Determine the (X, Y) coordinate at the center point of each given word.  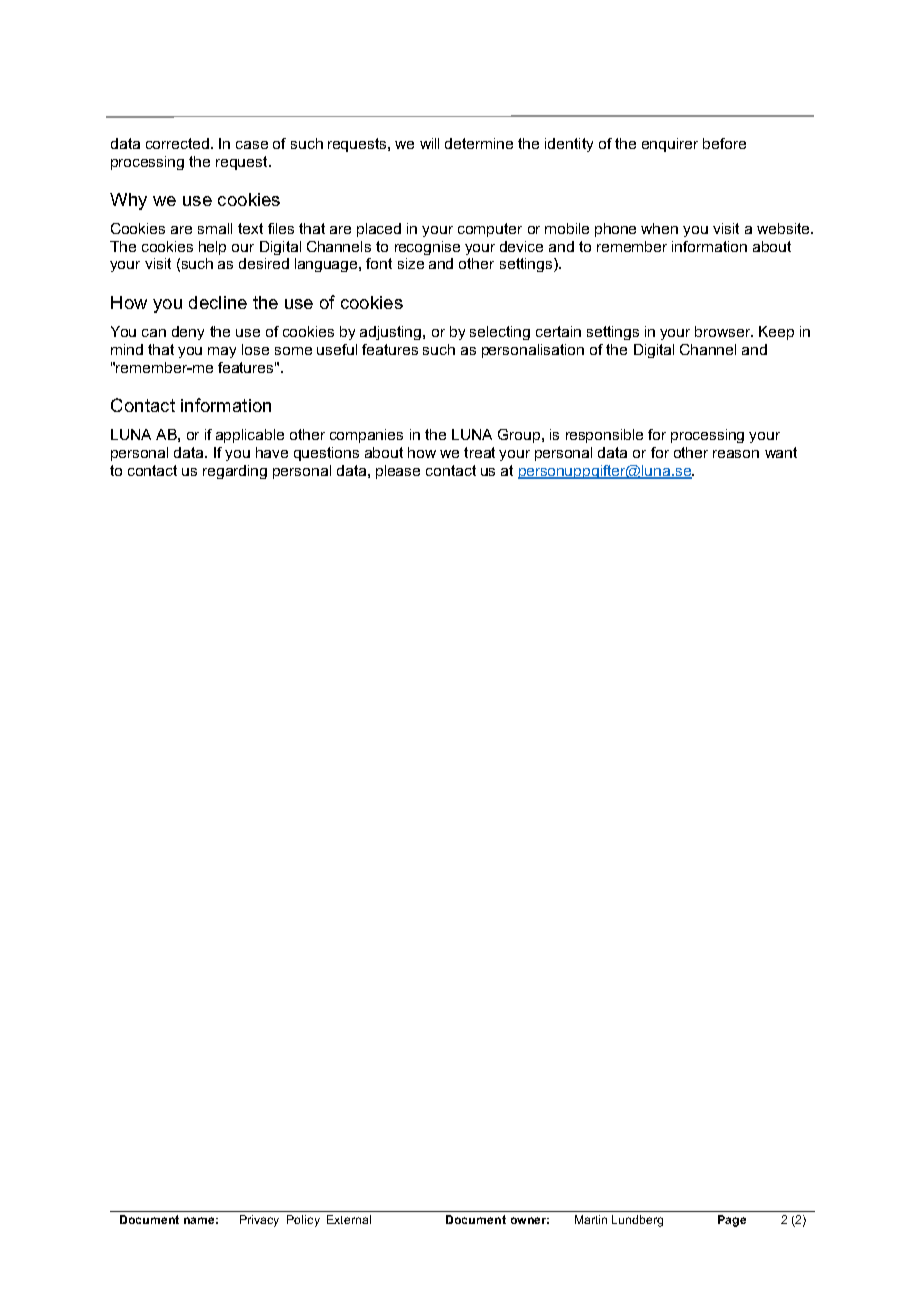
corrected (177, 143)
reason (736, 454)
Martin (591, 1219)
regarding (235, 472)
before (724, 143)
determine (479, 143)
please (398, 472)
